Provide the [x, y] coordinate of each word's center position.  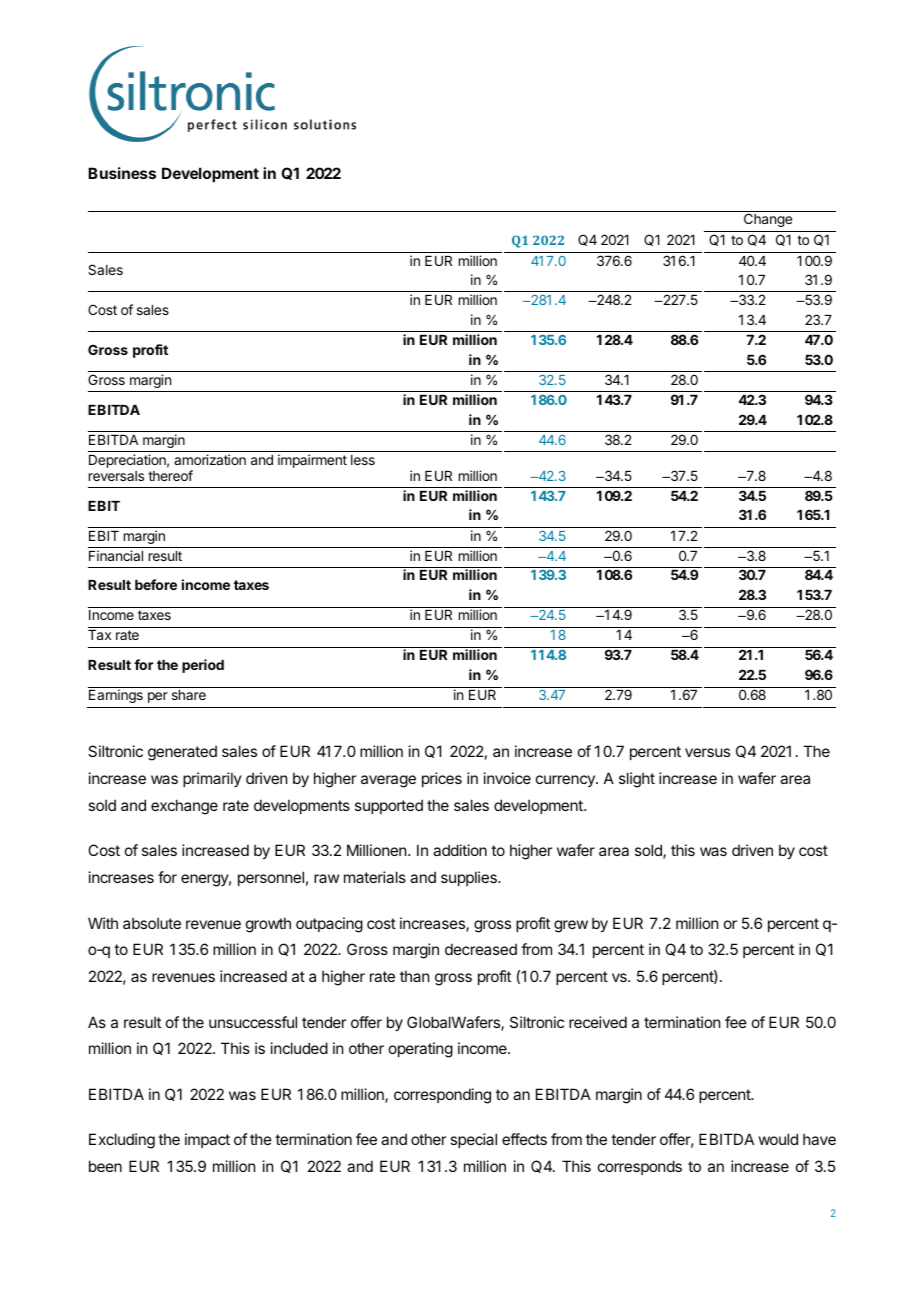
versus [707, 752]
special [473, 1140]
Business [122, 173]
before [156, 584]
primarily [212, 779]
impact [207, 1140]
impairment [312, 461]
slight [637, 780]
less [363, 460]
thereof [170, 475]
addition [460, 850]
